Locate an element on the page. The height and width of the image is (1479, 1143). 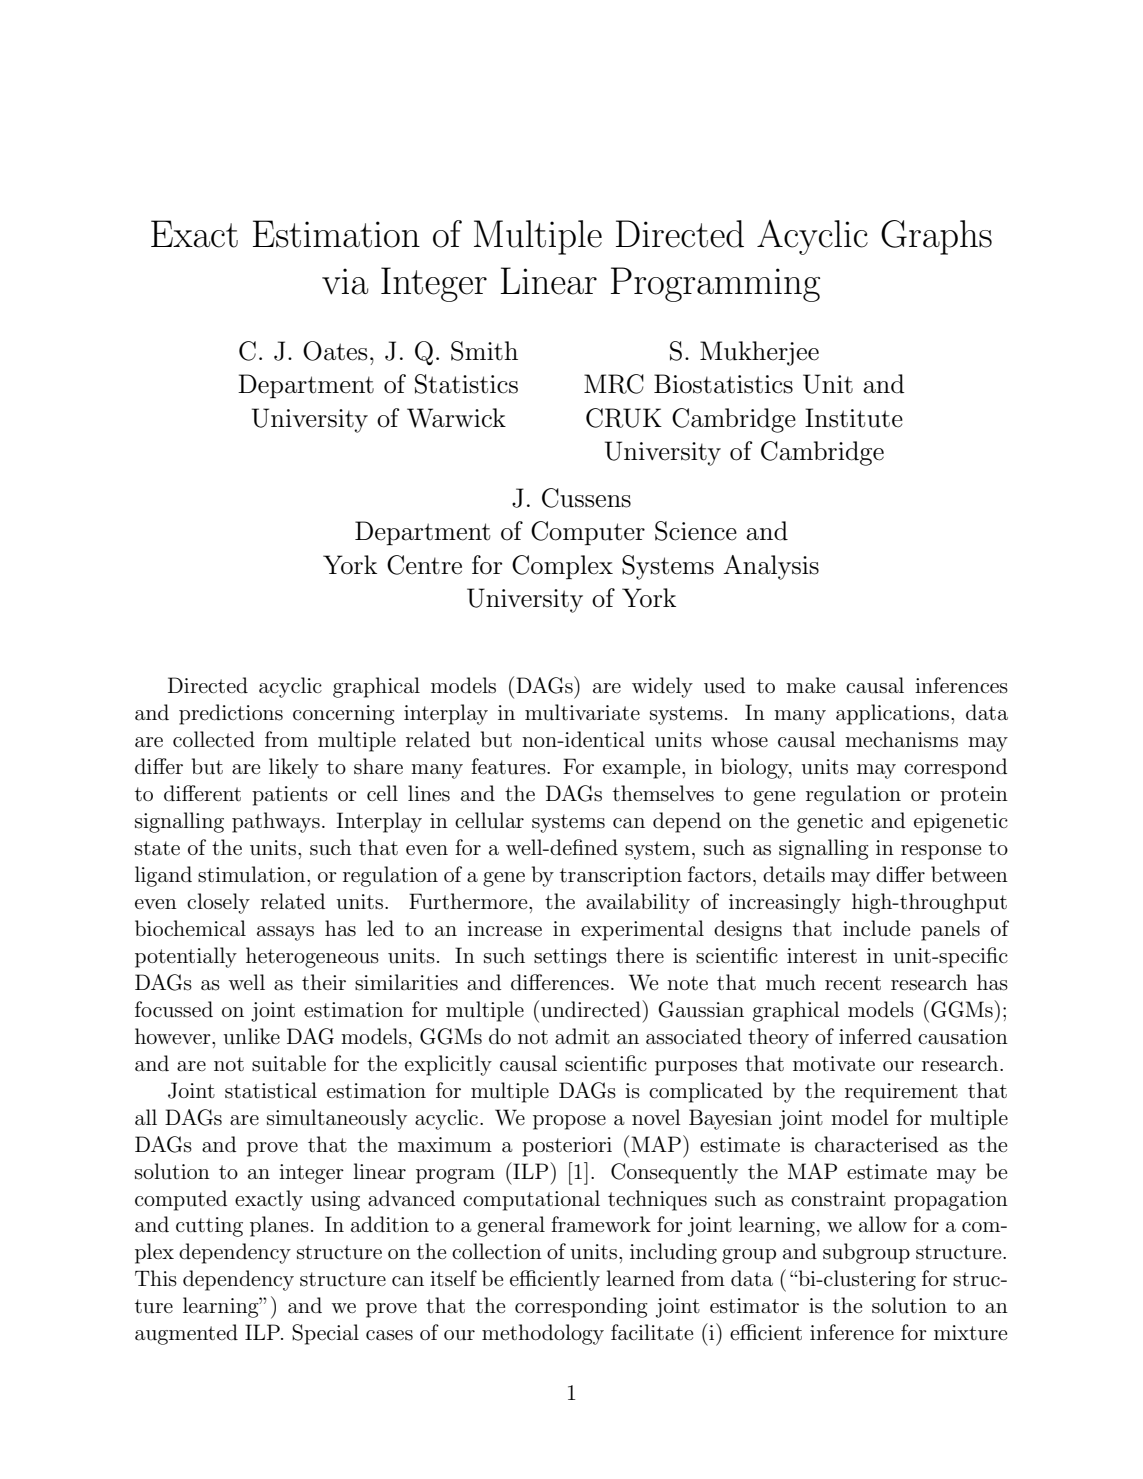
augmented is located at coordinates (186, 1334).
